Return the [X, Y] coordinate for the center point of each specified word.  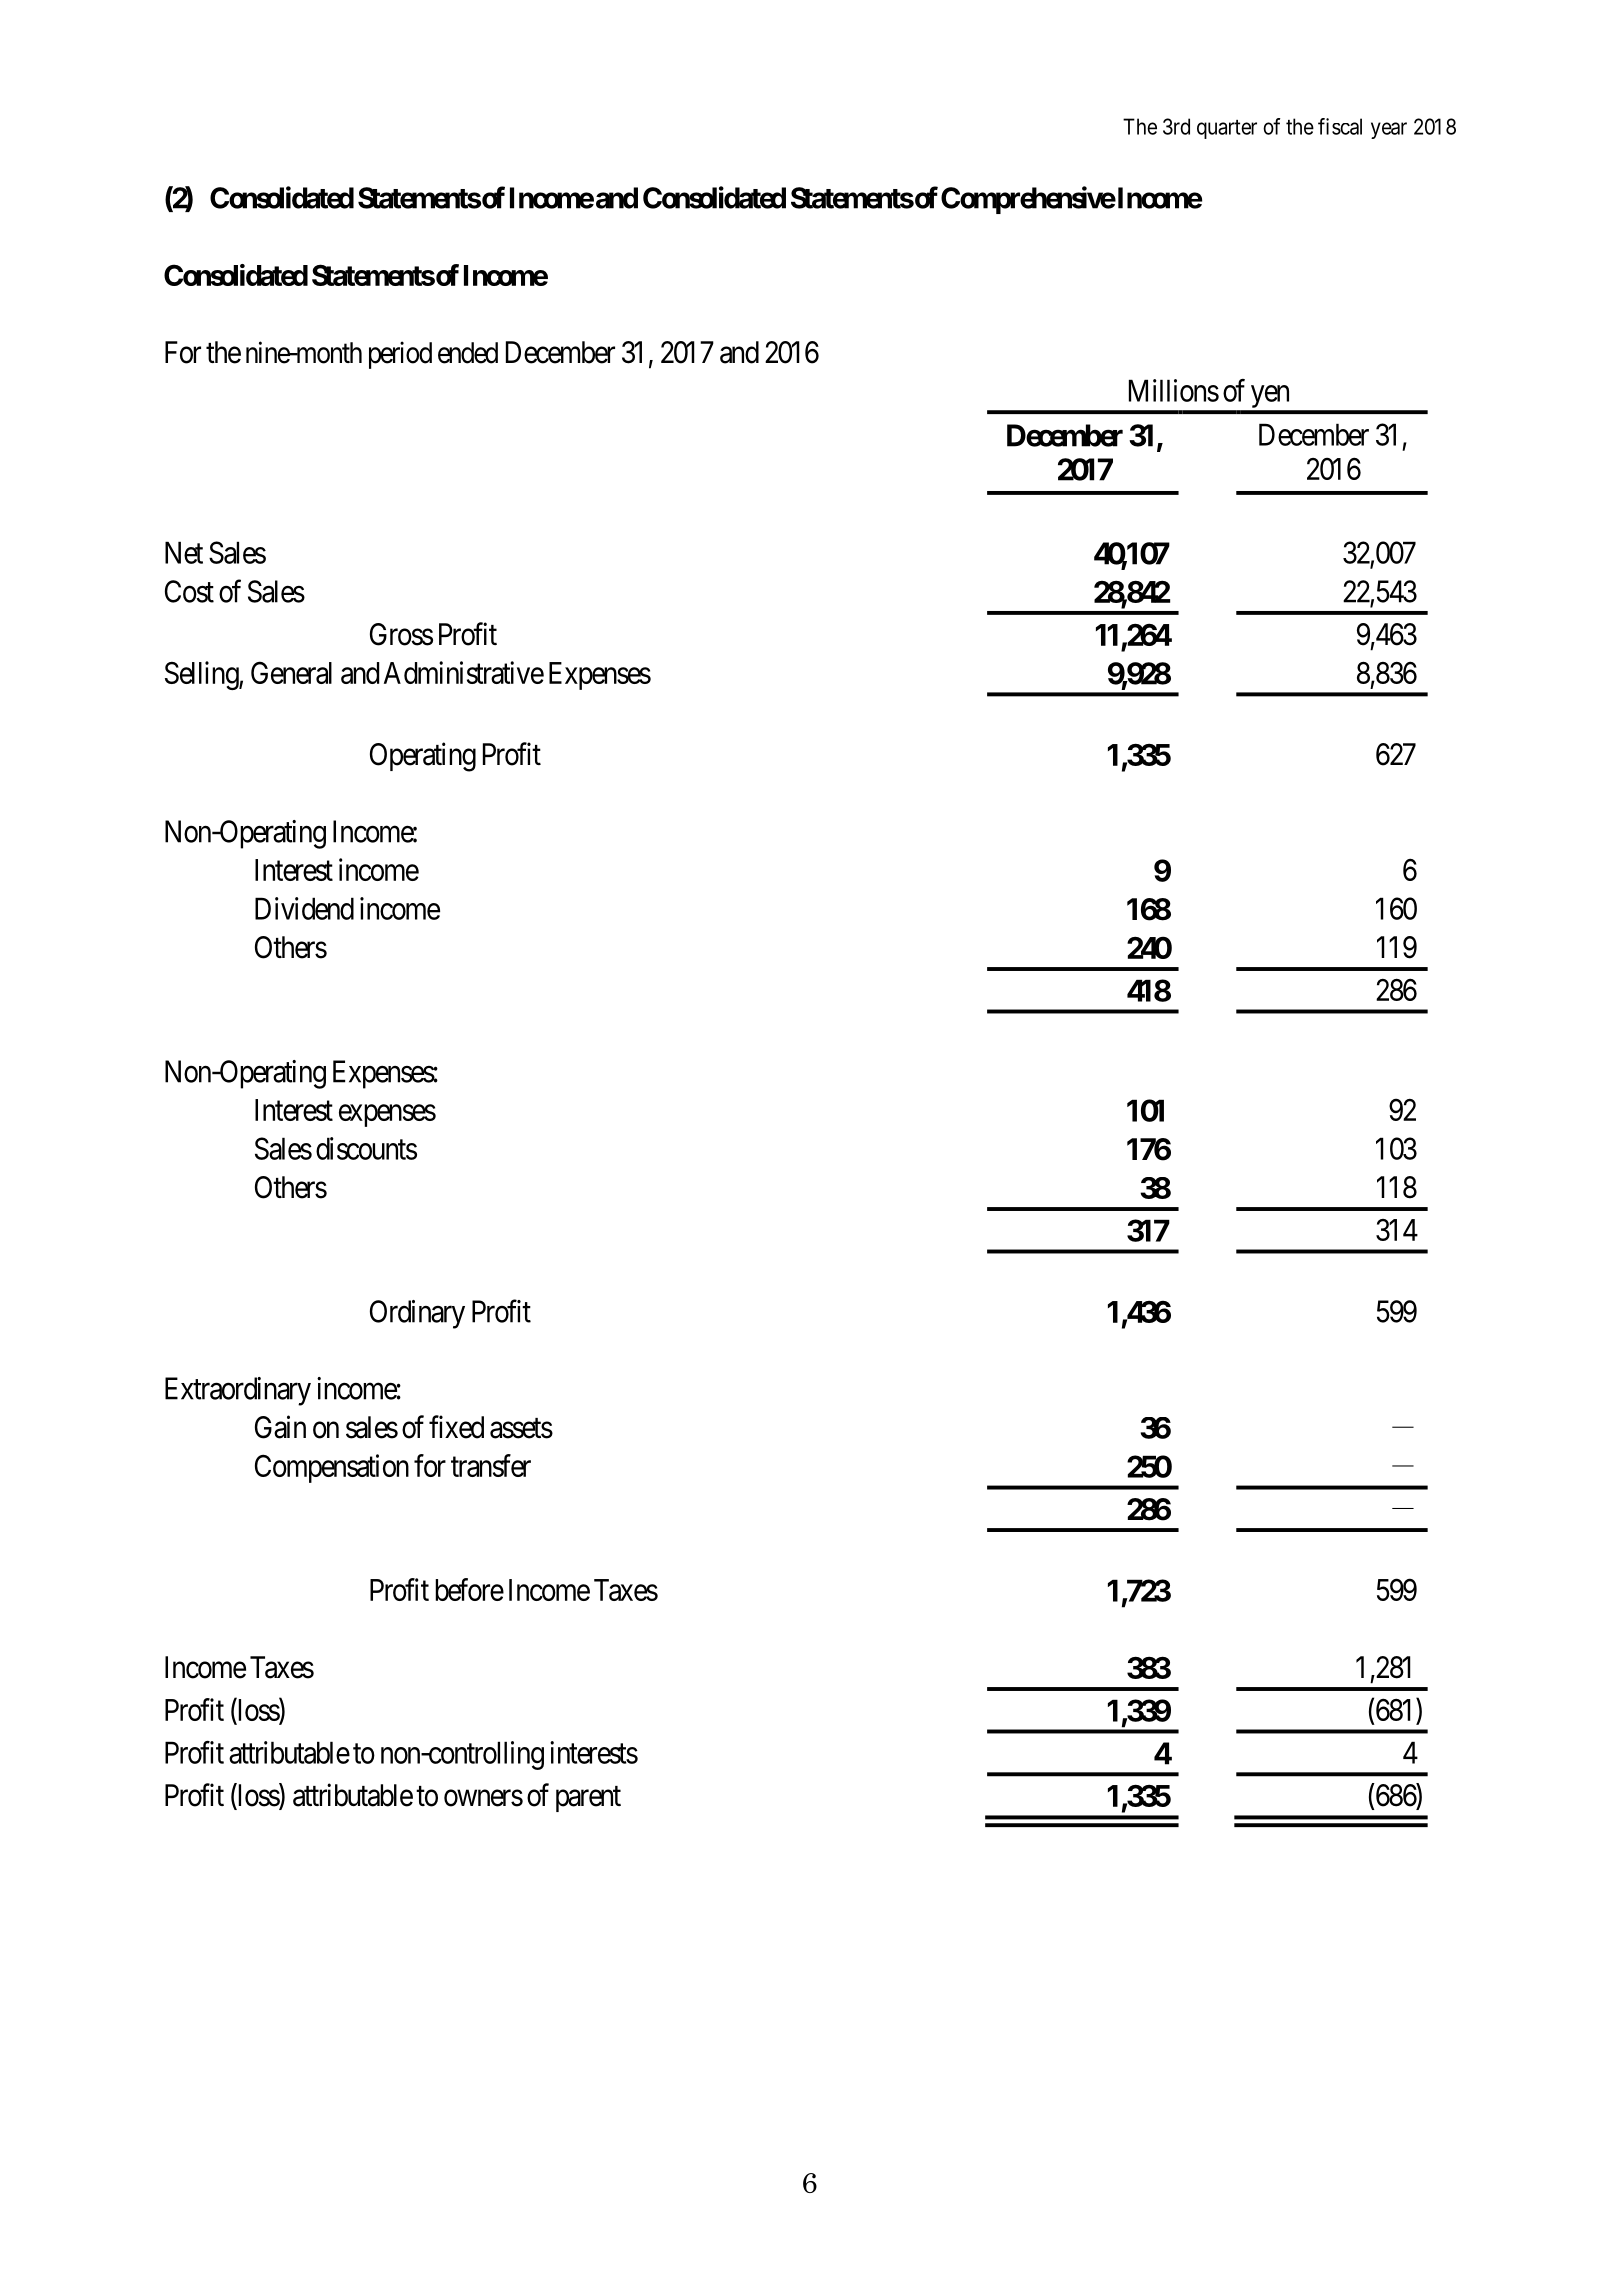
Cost [189, 591]
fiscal [1340, 126]
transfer [491, 1465]
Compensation [332, 1468]
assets [521, 1428]
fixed [456, 1427]
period [400, 355]
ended [468, 353]
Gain [280, 1427]
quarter [1227, 129]
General [291, 672]
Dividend [304, 908]
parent [588, 1799]
